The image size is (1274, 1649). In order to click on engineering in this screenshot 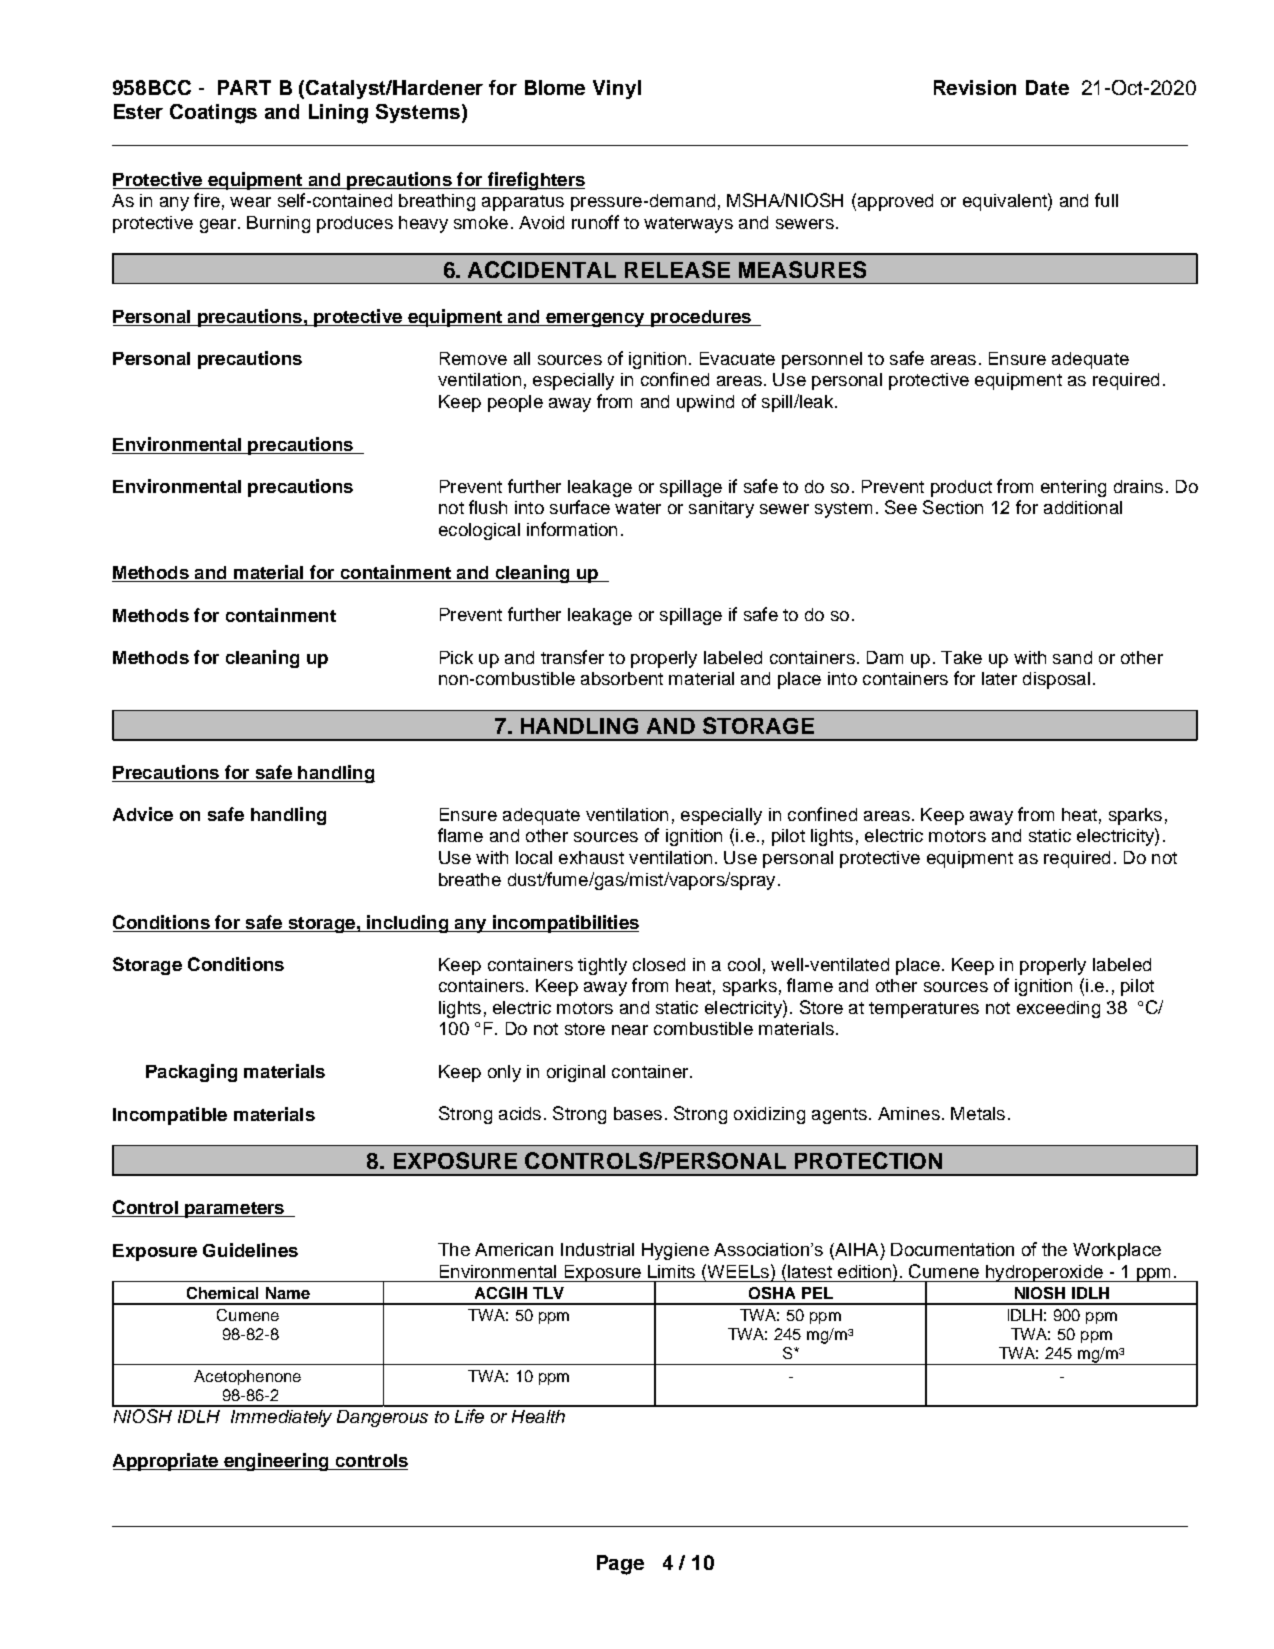, I will do `click(276, 1462)`.
